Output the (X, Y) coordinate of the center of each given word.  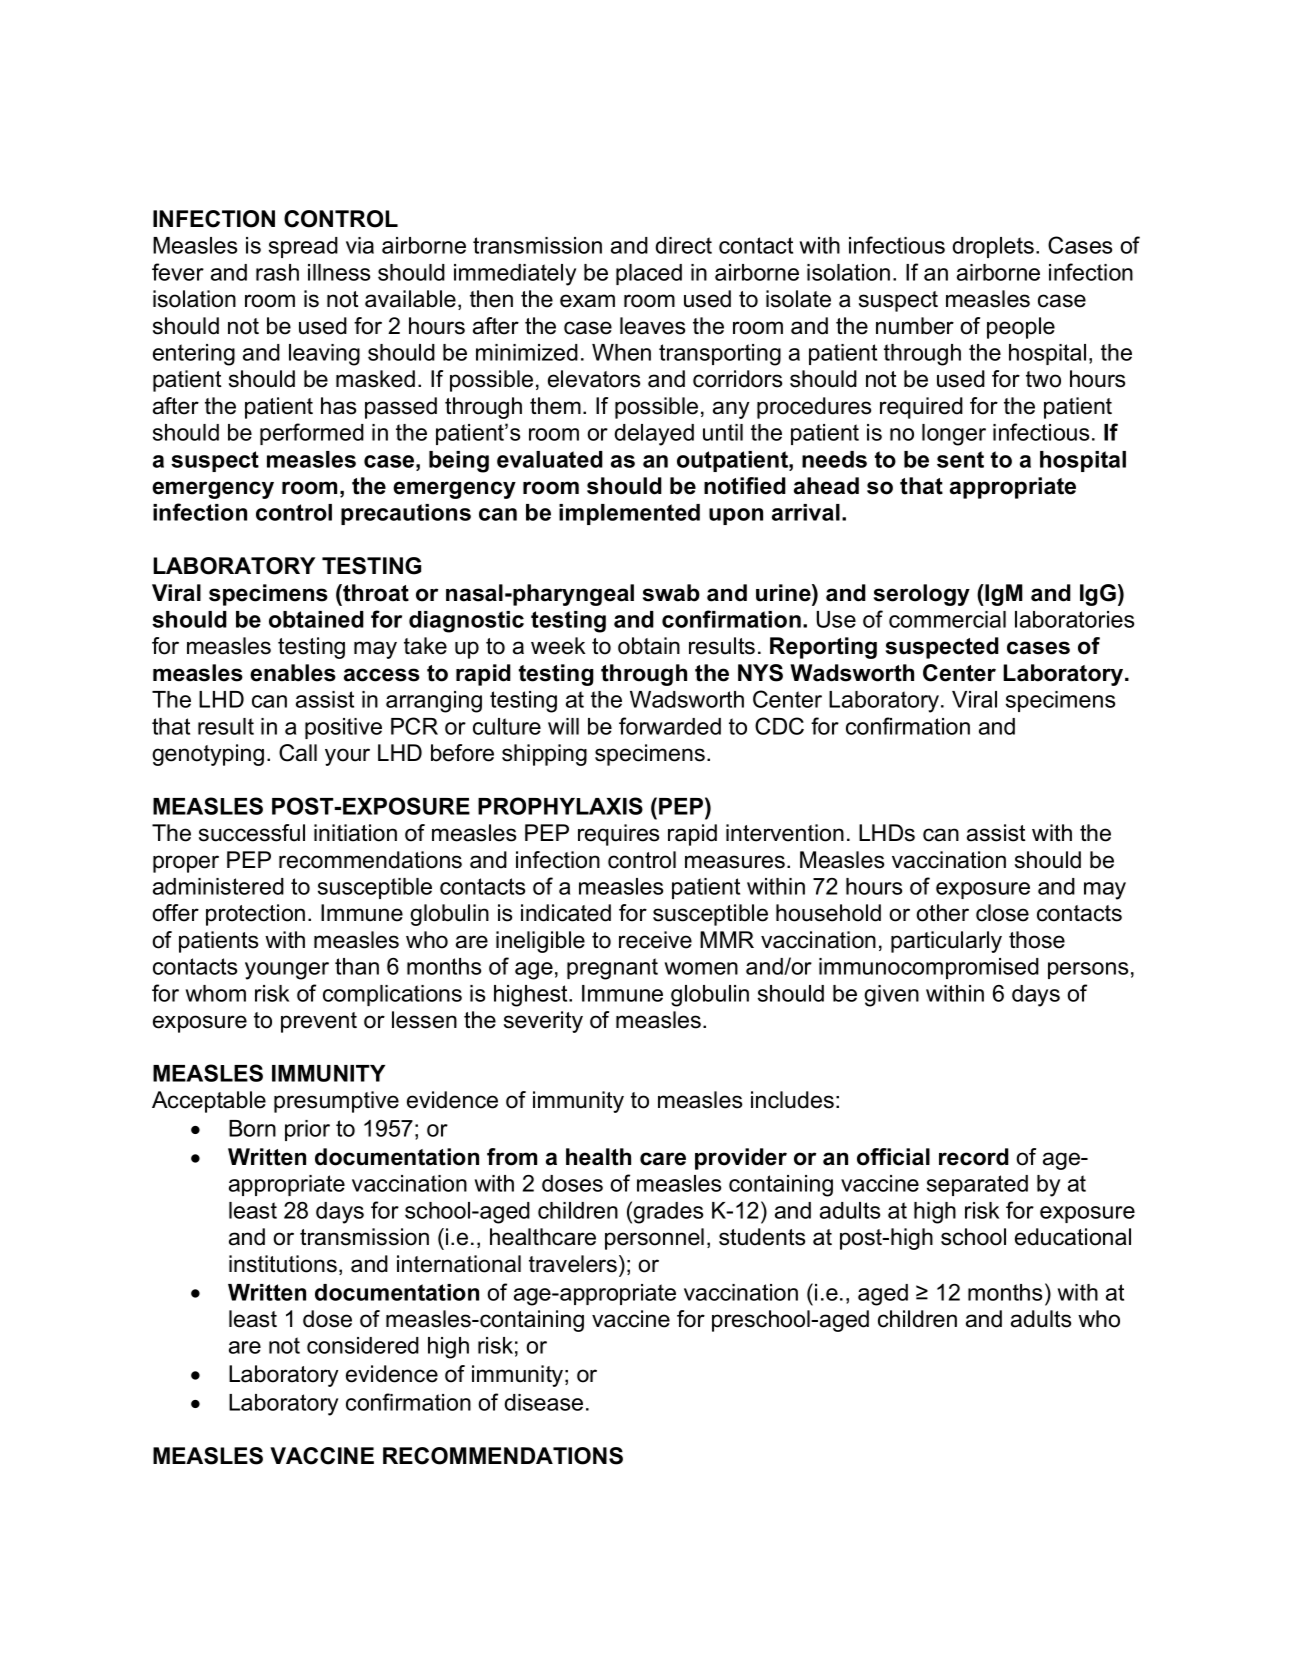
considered (363, 1345)
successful (252, 833)
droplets (993, 247)
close (1002, 913)
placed (649, 274)
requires (618, 835)
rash (277, 272)
